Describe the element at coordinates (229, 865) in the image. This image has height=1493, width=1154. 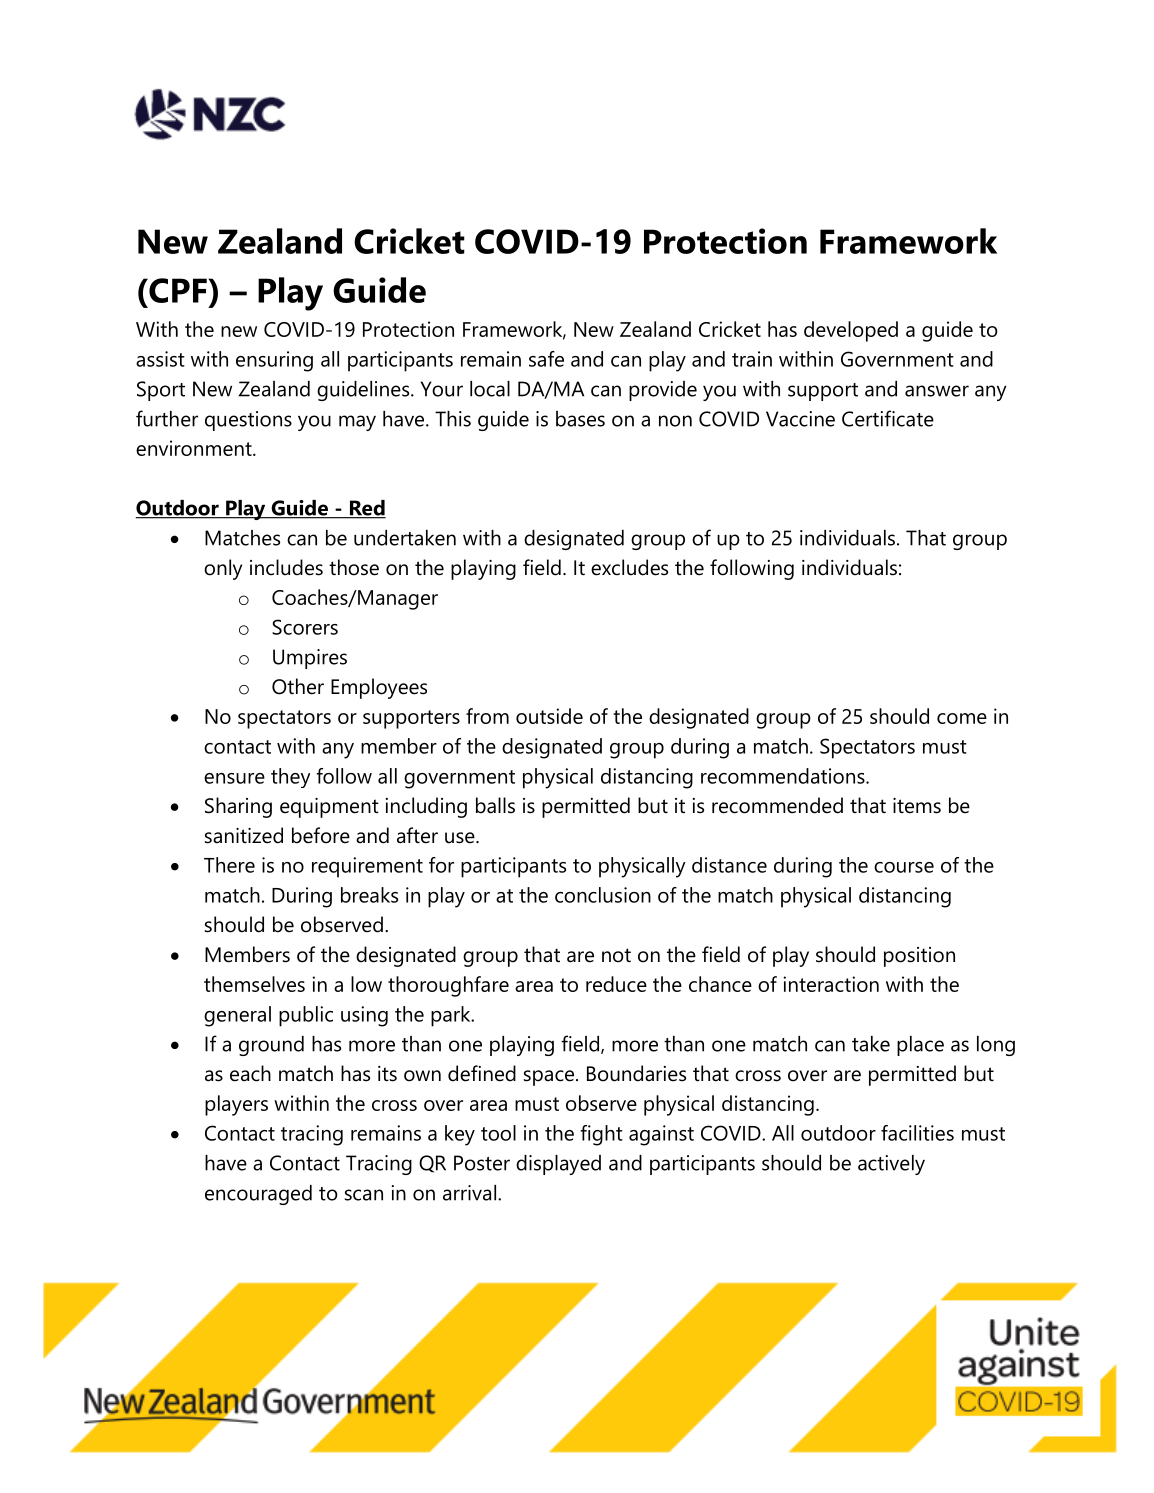
I see `There` at that location.
